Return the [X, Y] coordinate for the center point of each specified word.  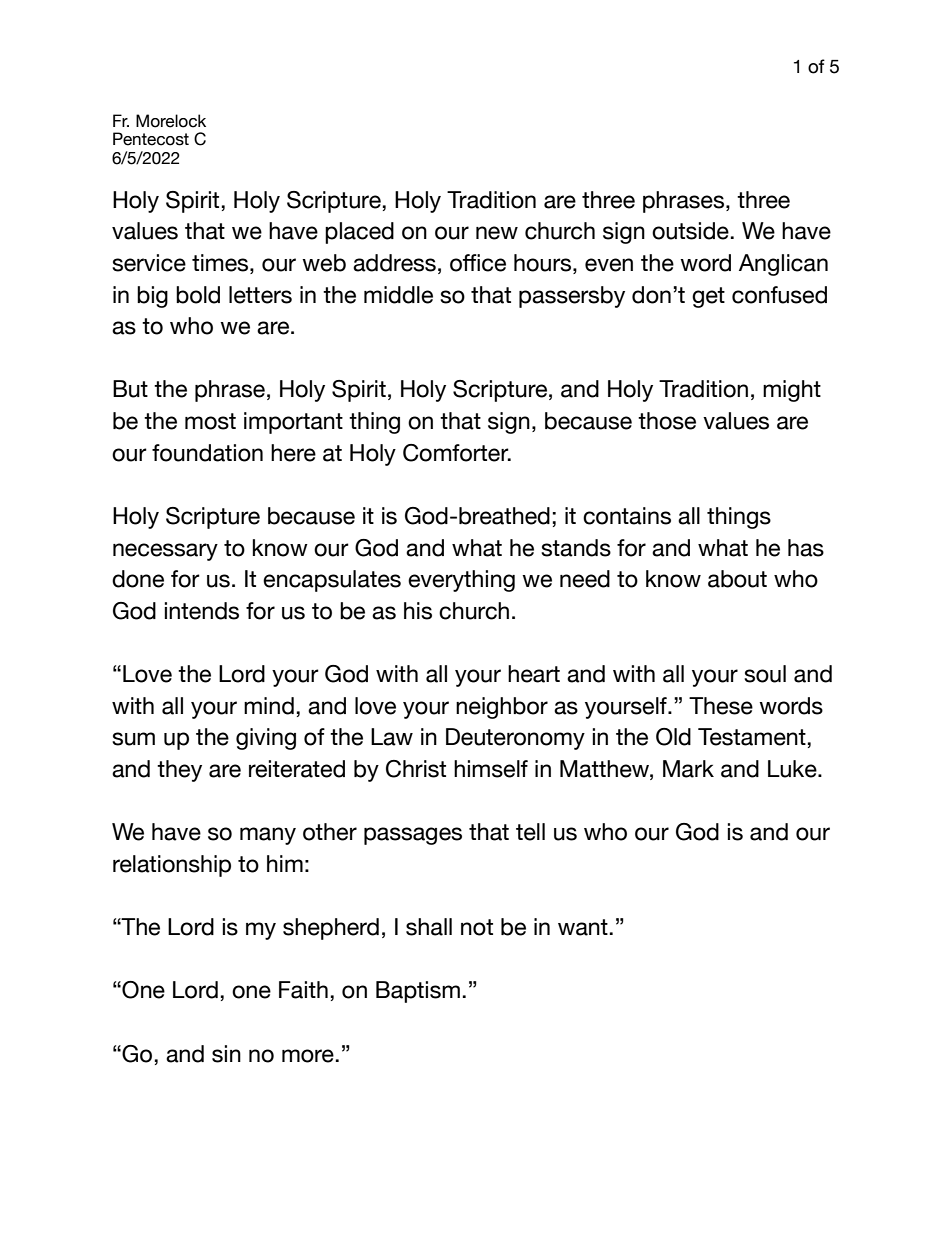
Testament [752, 737]
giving [266, 739]
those [667, 421]
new [497, 233]
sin [226, 1054]
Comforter [457, 453]
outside [690, 231]
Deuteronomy [515, 739]
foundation [207, 453]
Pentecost [151, 139]
